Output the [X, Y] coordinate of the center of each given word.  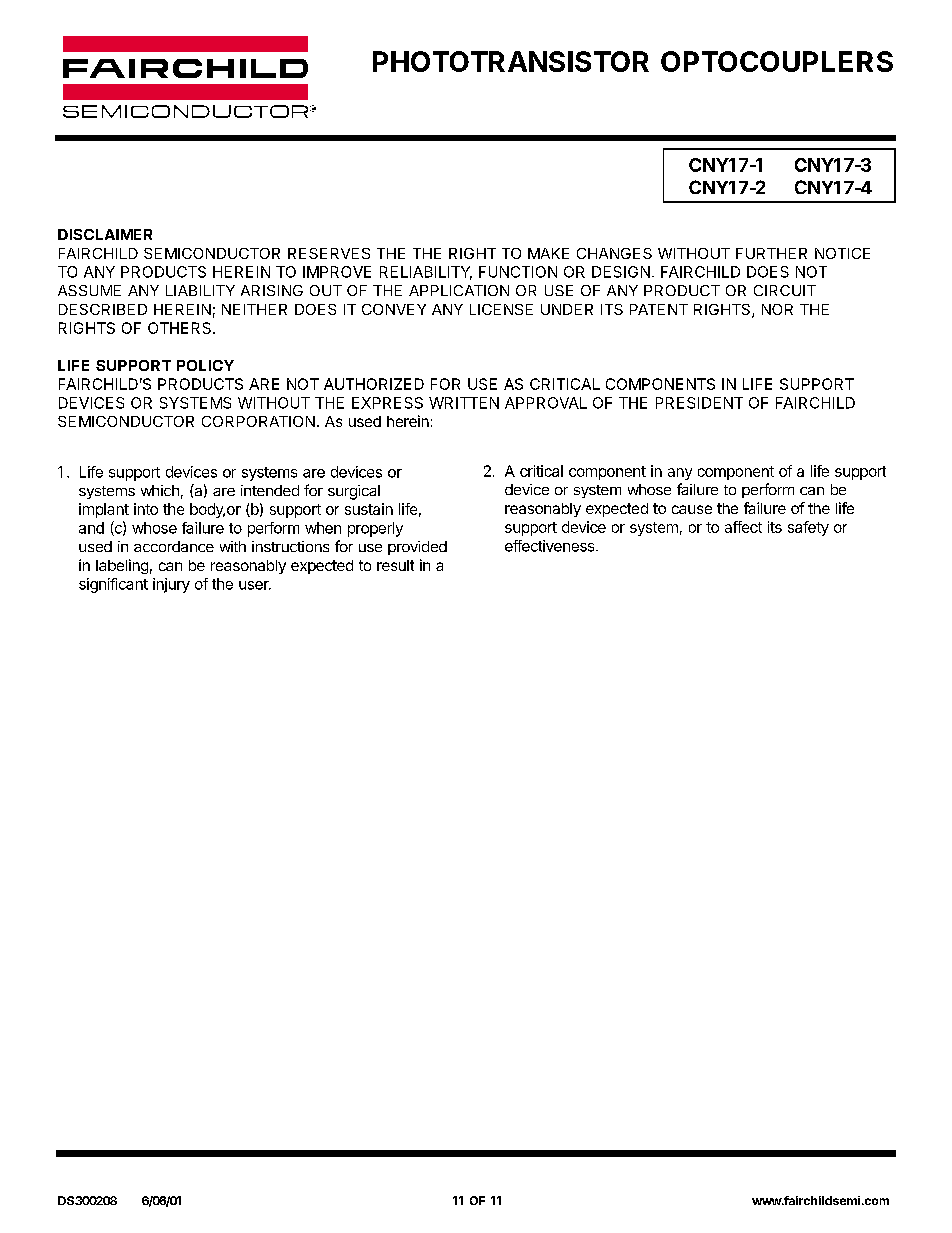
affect [743, 527]
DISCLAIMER [105, 234]
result [395, 565]
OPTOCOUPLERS [777, 61]
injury [171, 585]
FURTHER [771, 253]
